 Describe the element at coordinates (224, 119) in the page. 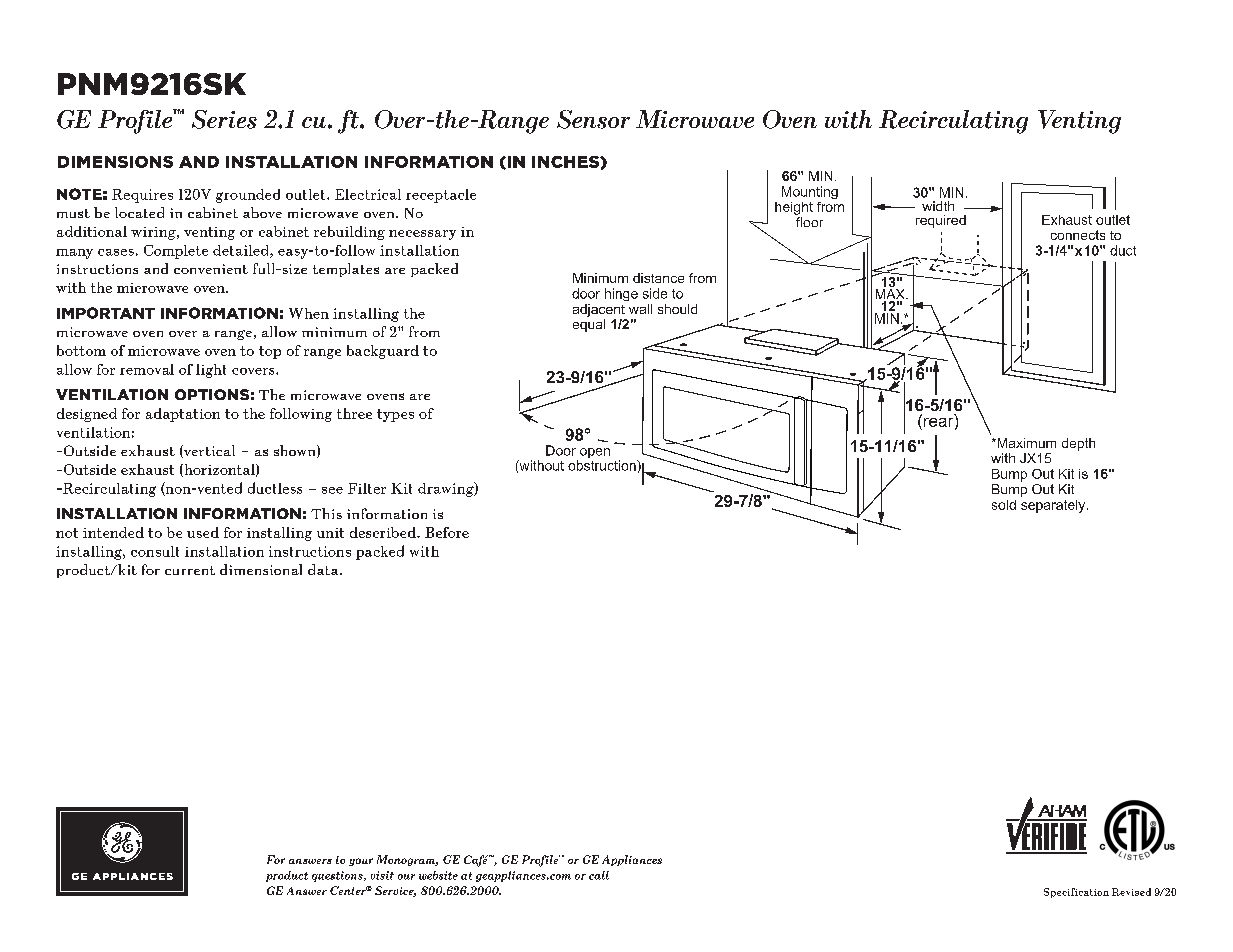

I see `Series` at that location.
